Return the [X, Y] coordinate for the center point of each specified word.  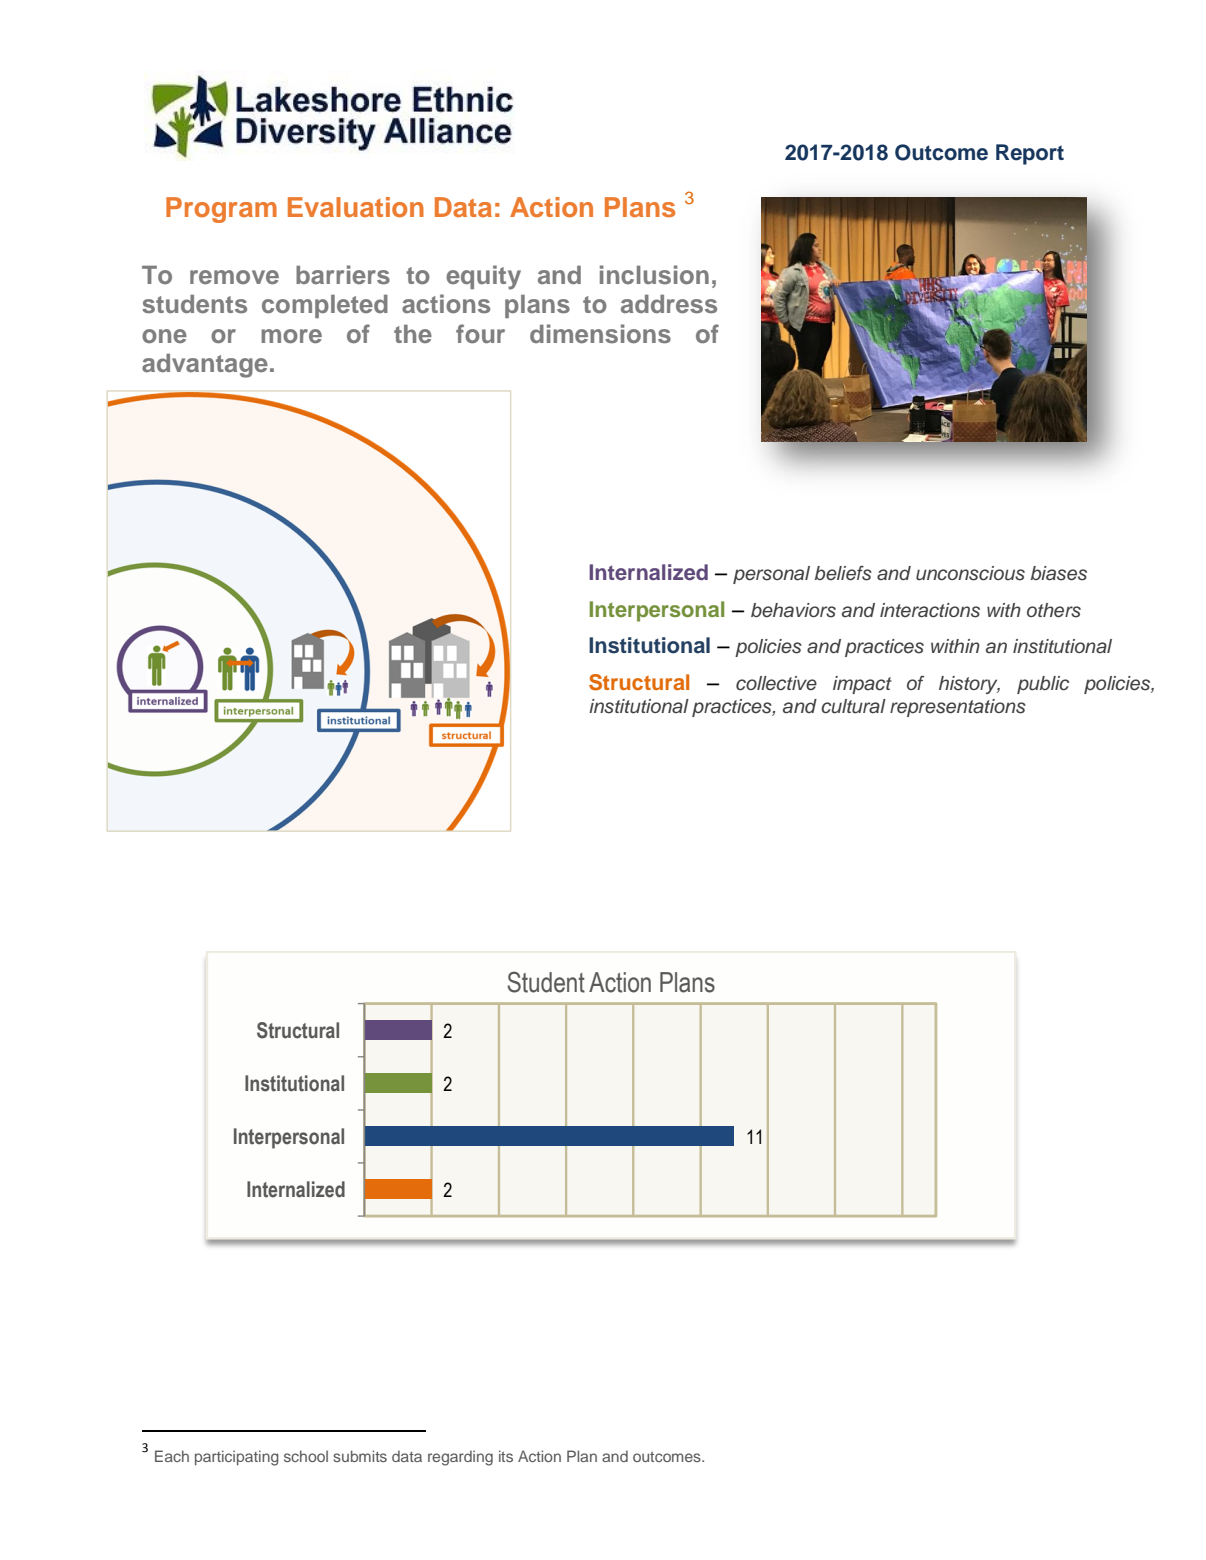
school [306, 1456]
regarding [460, 1458]
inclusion [654, 275]
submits [360, 1456]
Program [221, 210]
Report [1030, 154]
